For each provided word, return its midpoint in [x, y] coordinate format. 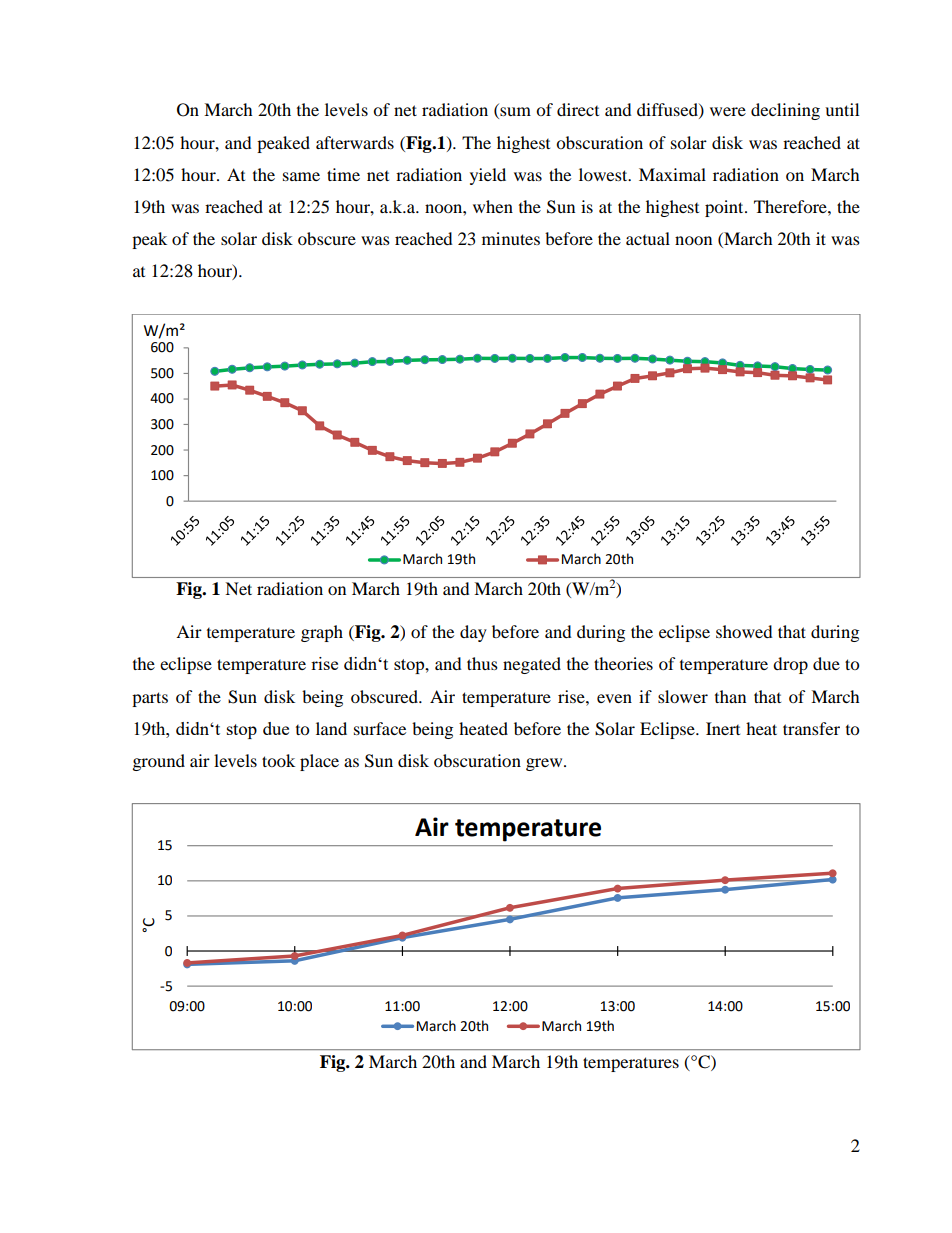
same [301, 176]
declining [785, 111]
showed [744, 631]
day [473, 633]
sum [514, 113]
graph [322, 633]
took [278, 760]
